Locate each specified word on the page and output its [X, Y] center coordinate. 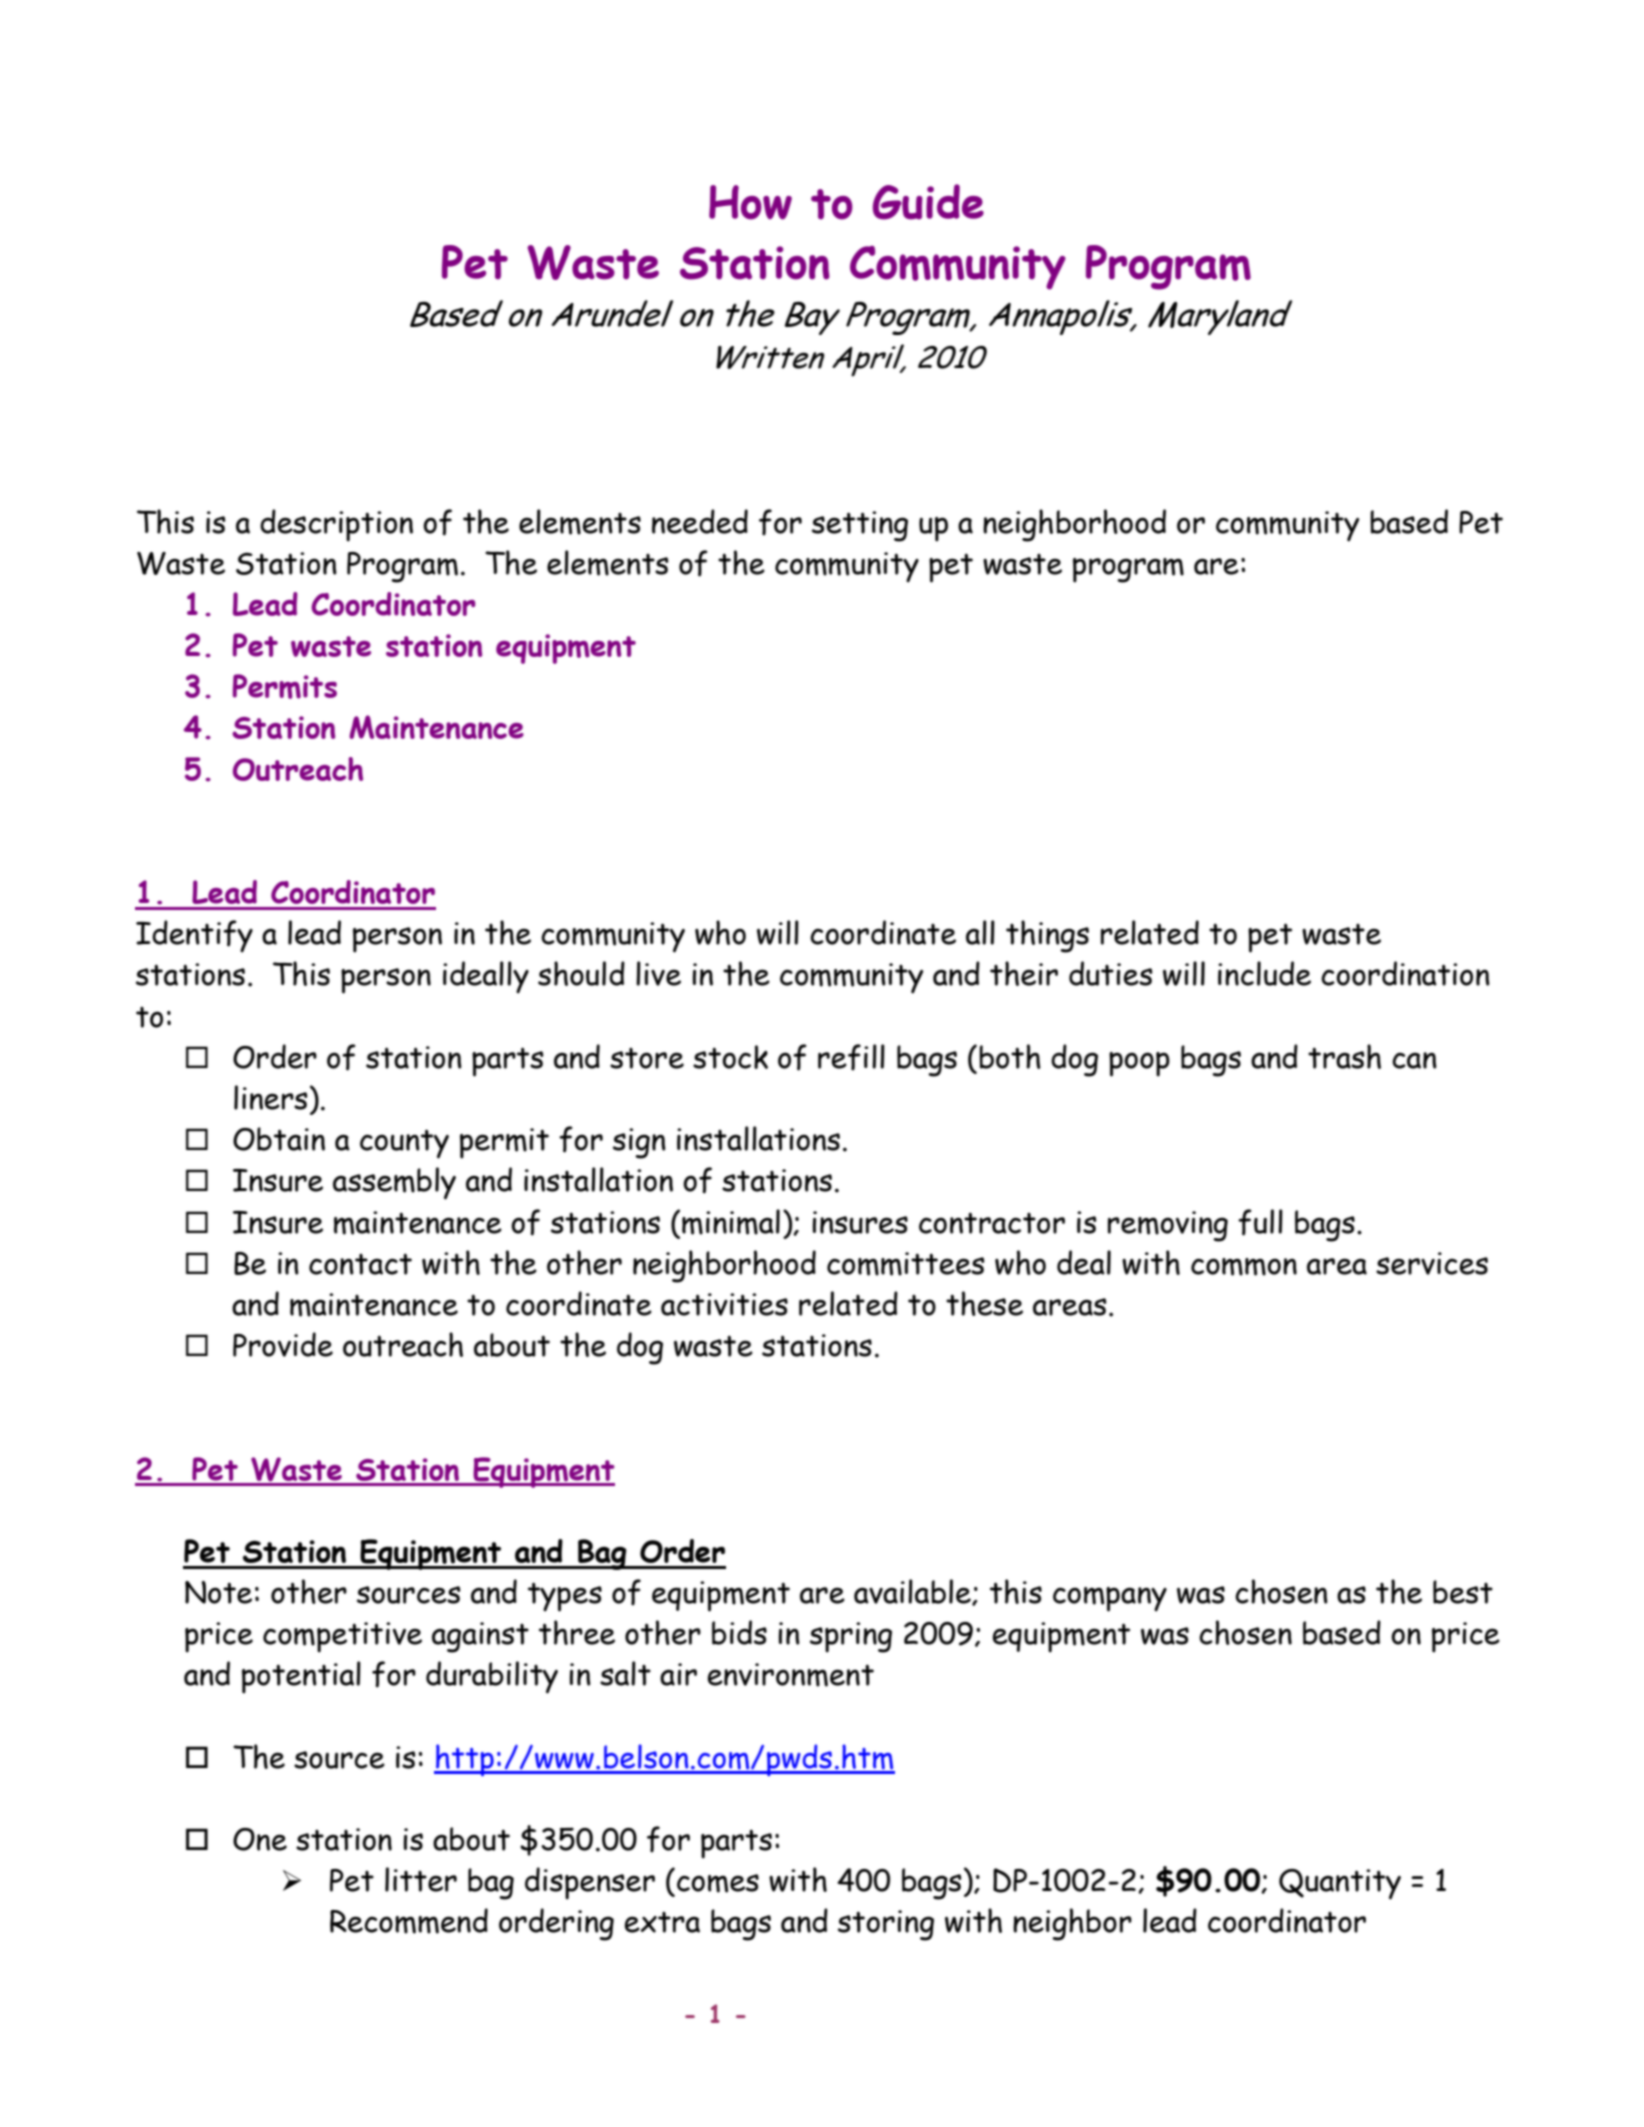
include [1264, 973]
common [1244, 1267]
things [1047, 936]
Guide [928, 202]
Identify [194, 936]
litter [421, 1879]
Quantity [1340, 1884]
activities [724, 1304]
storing [886, 1925]
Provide [283, 1344]
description [336, 525]
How [750, 202]
